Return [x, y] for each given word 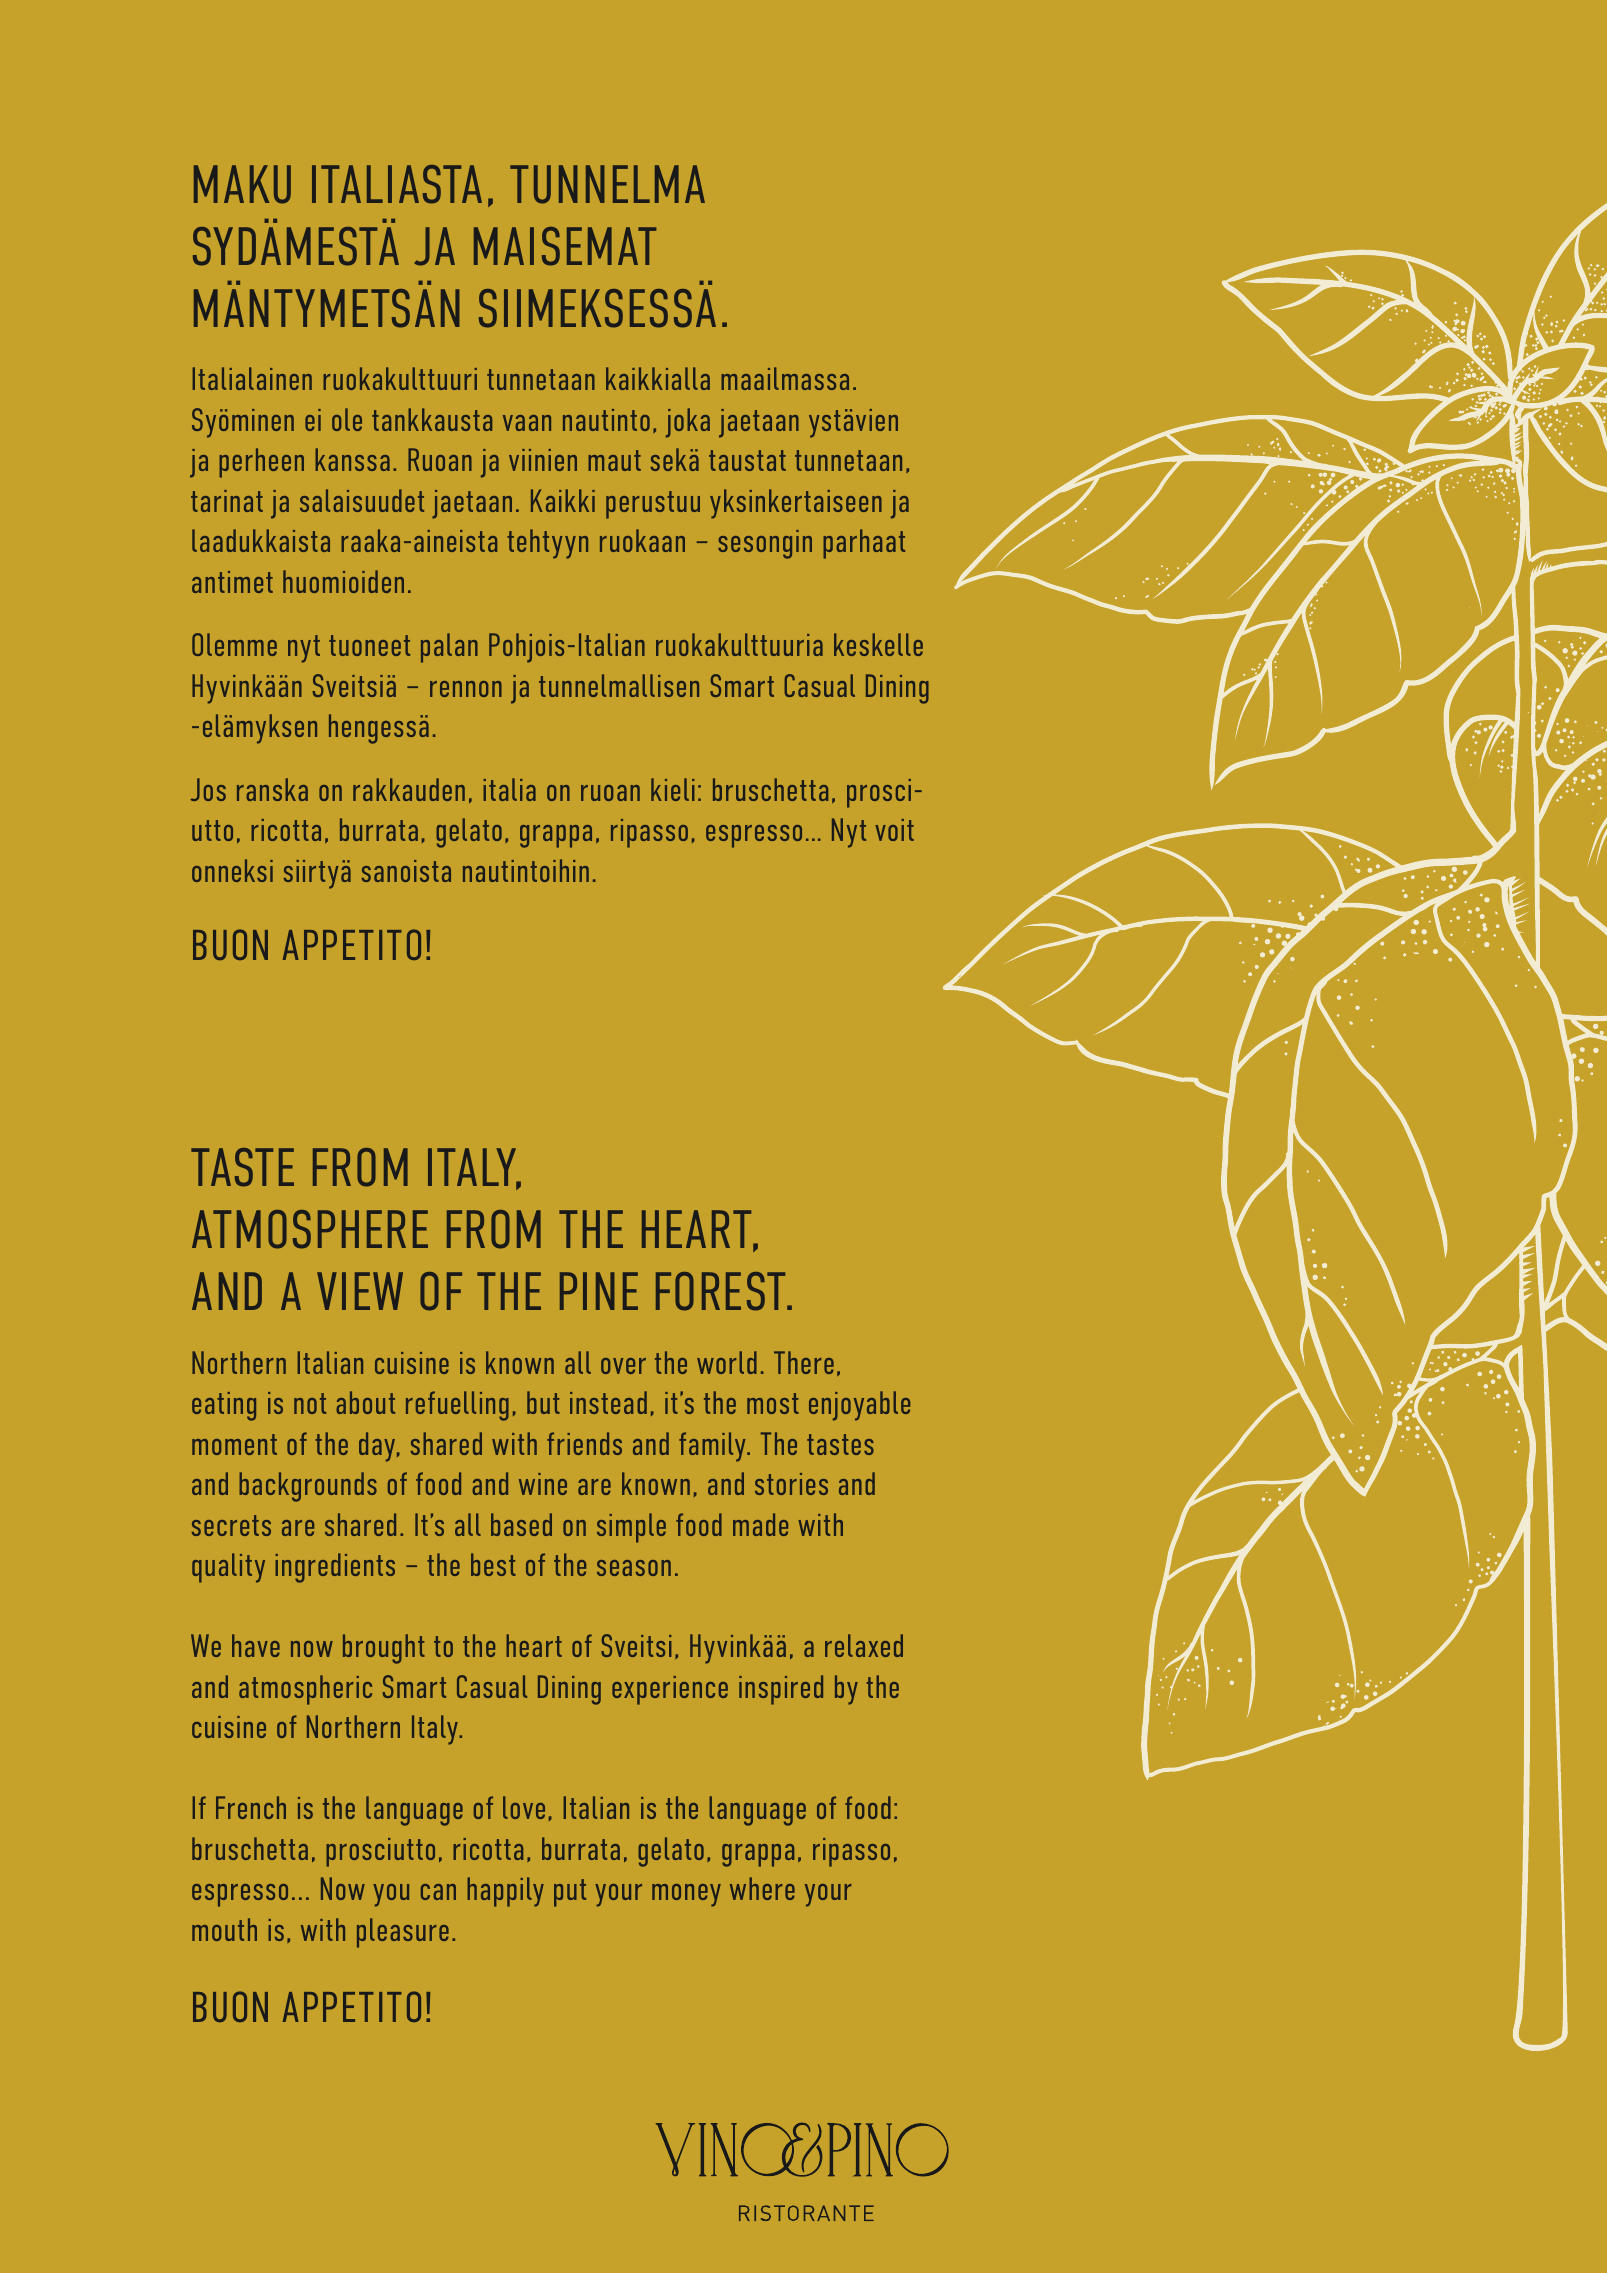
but [543, 1402]
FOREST [722, 1291]
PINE [599, 1291]
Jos [208, 789]
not [310, 1403]
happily [505, 1892]
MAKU [242, 184]
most [773, 1403]
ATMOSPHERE [310, 1229]
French [251, 1807]
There [804, 1362]
